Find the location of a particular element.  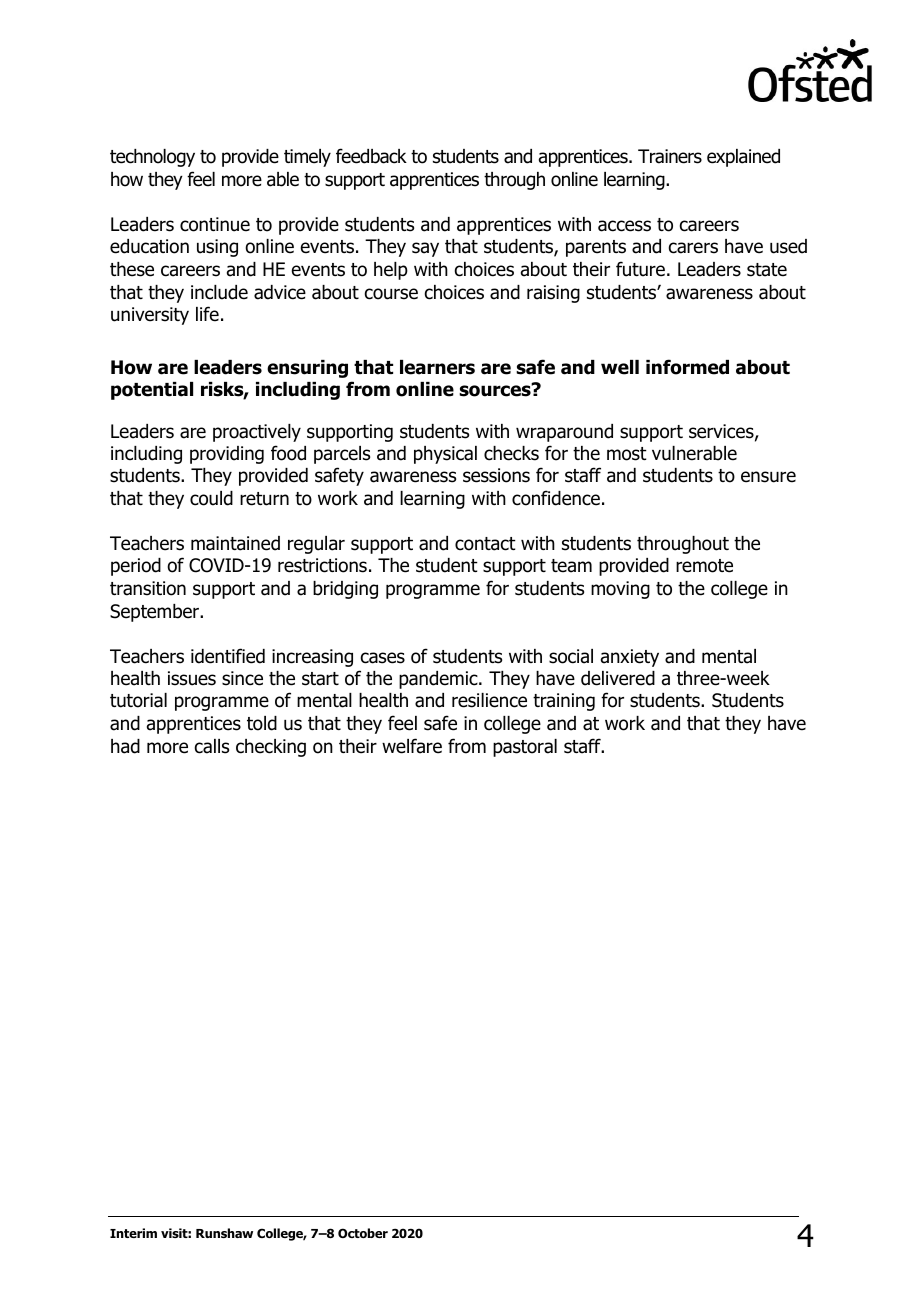

explained is located at coordinates (743, 158).
